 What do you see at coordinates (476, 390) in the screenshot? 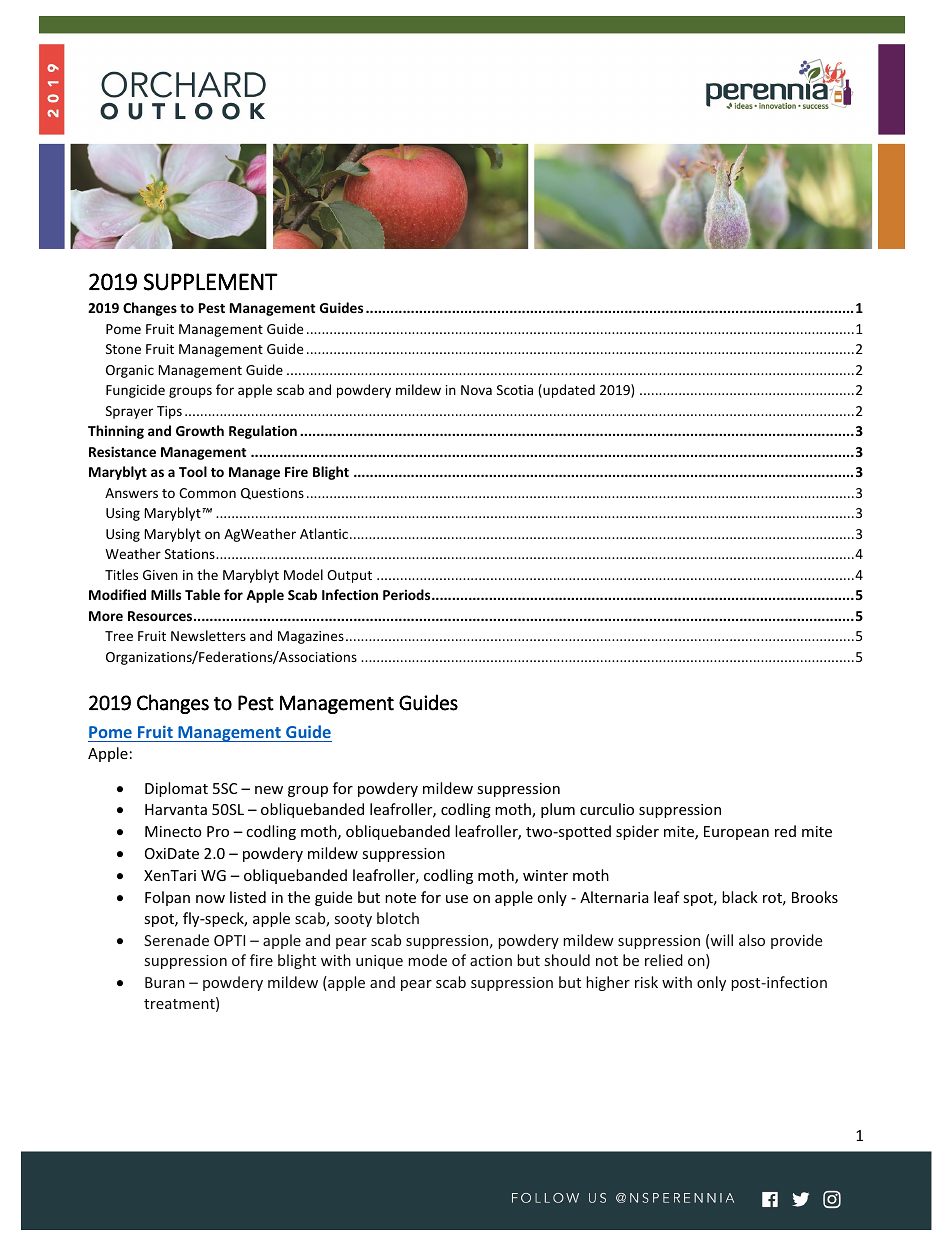
I see `Nova` at bounding box center [476, 390].
